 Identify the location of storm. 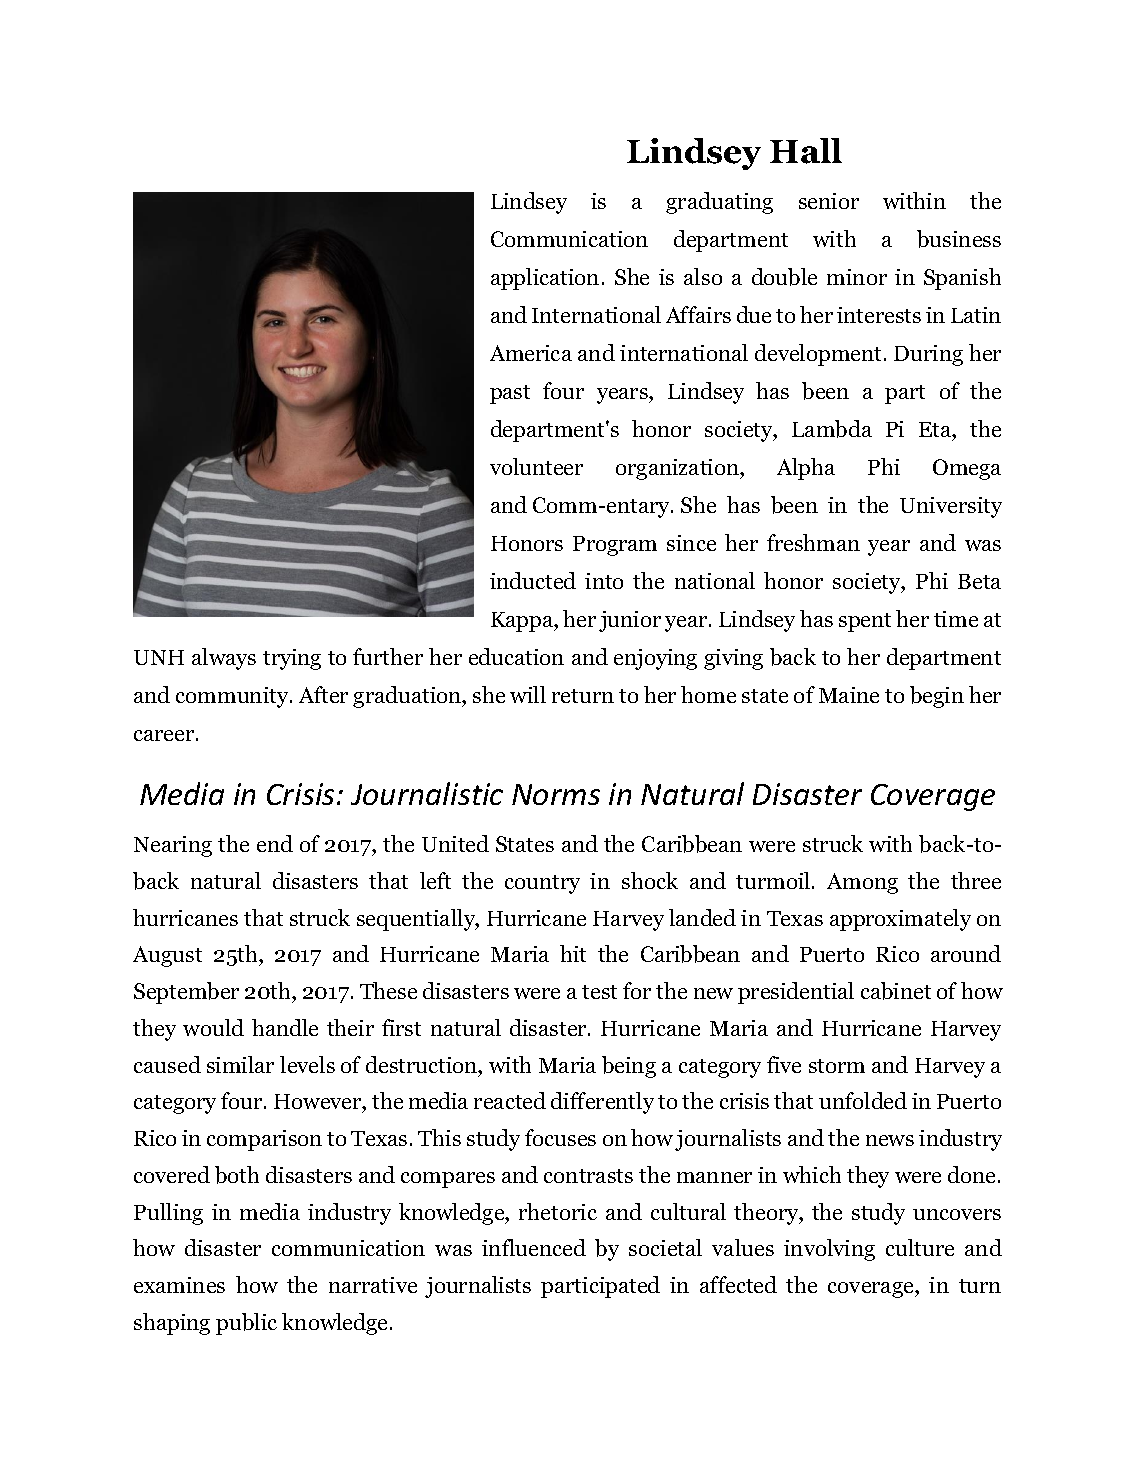
(837, 1066).
